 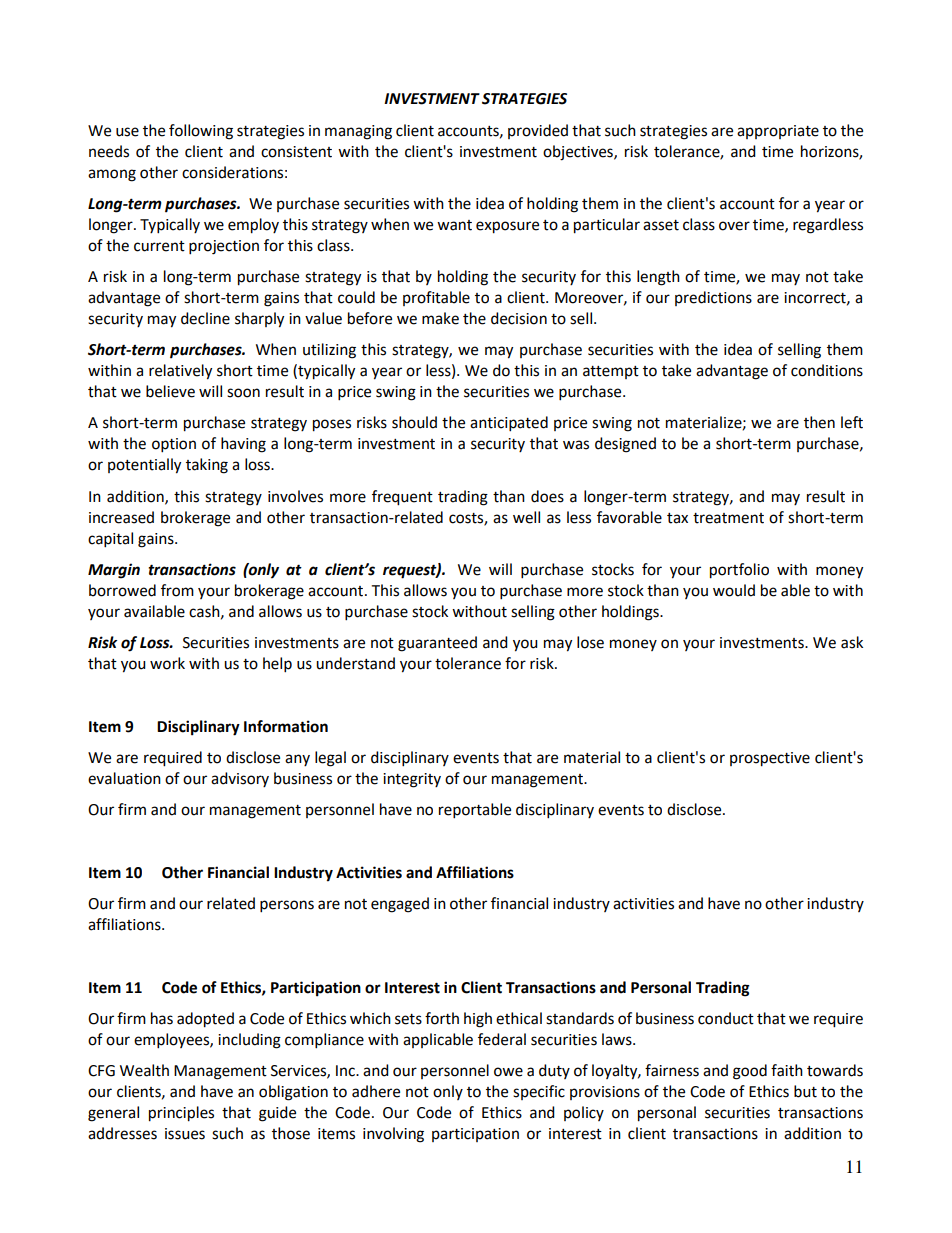 What do you see at coordinates (181, 1114) in the screenshot?
I see `principles` at bounding box center [181, 1114].
